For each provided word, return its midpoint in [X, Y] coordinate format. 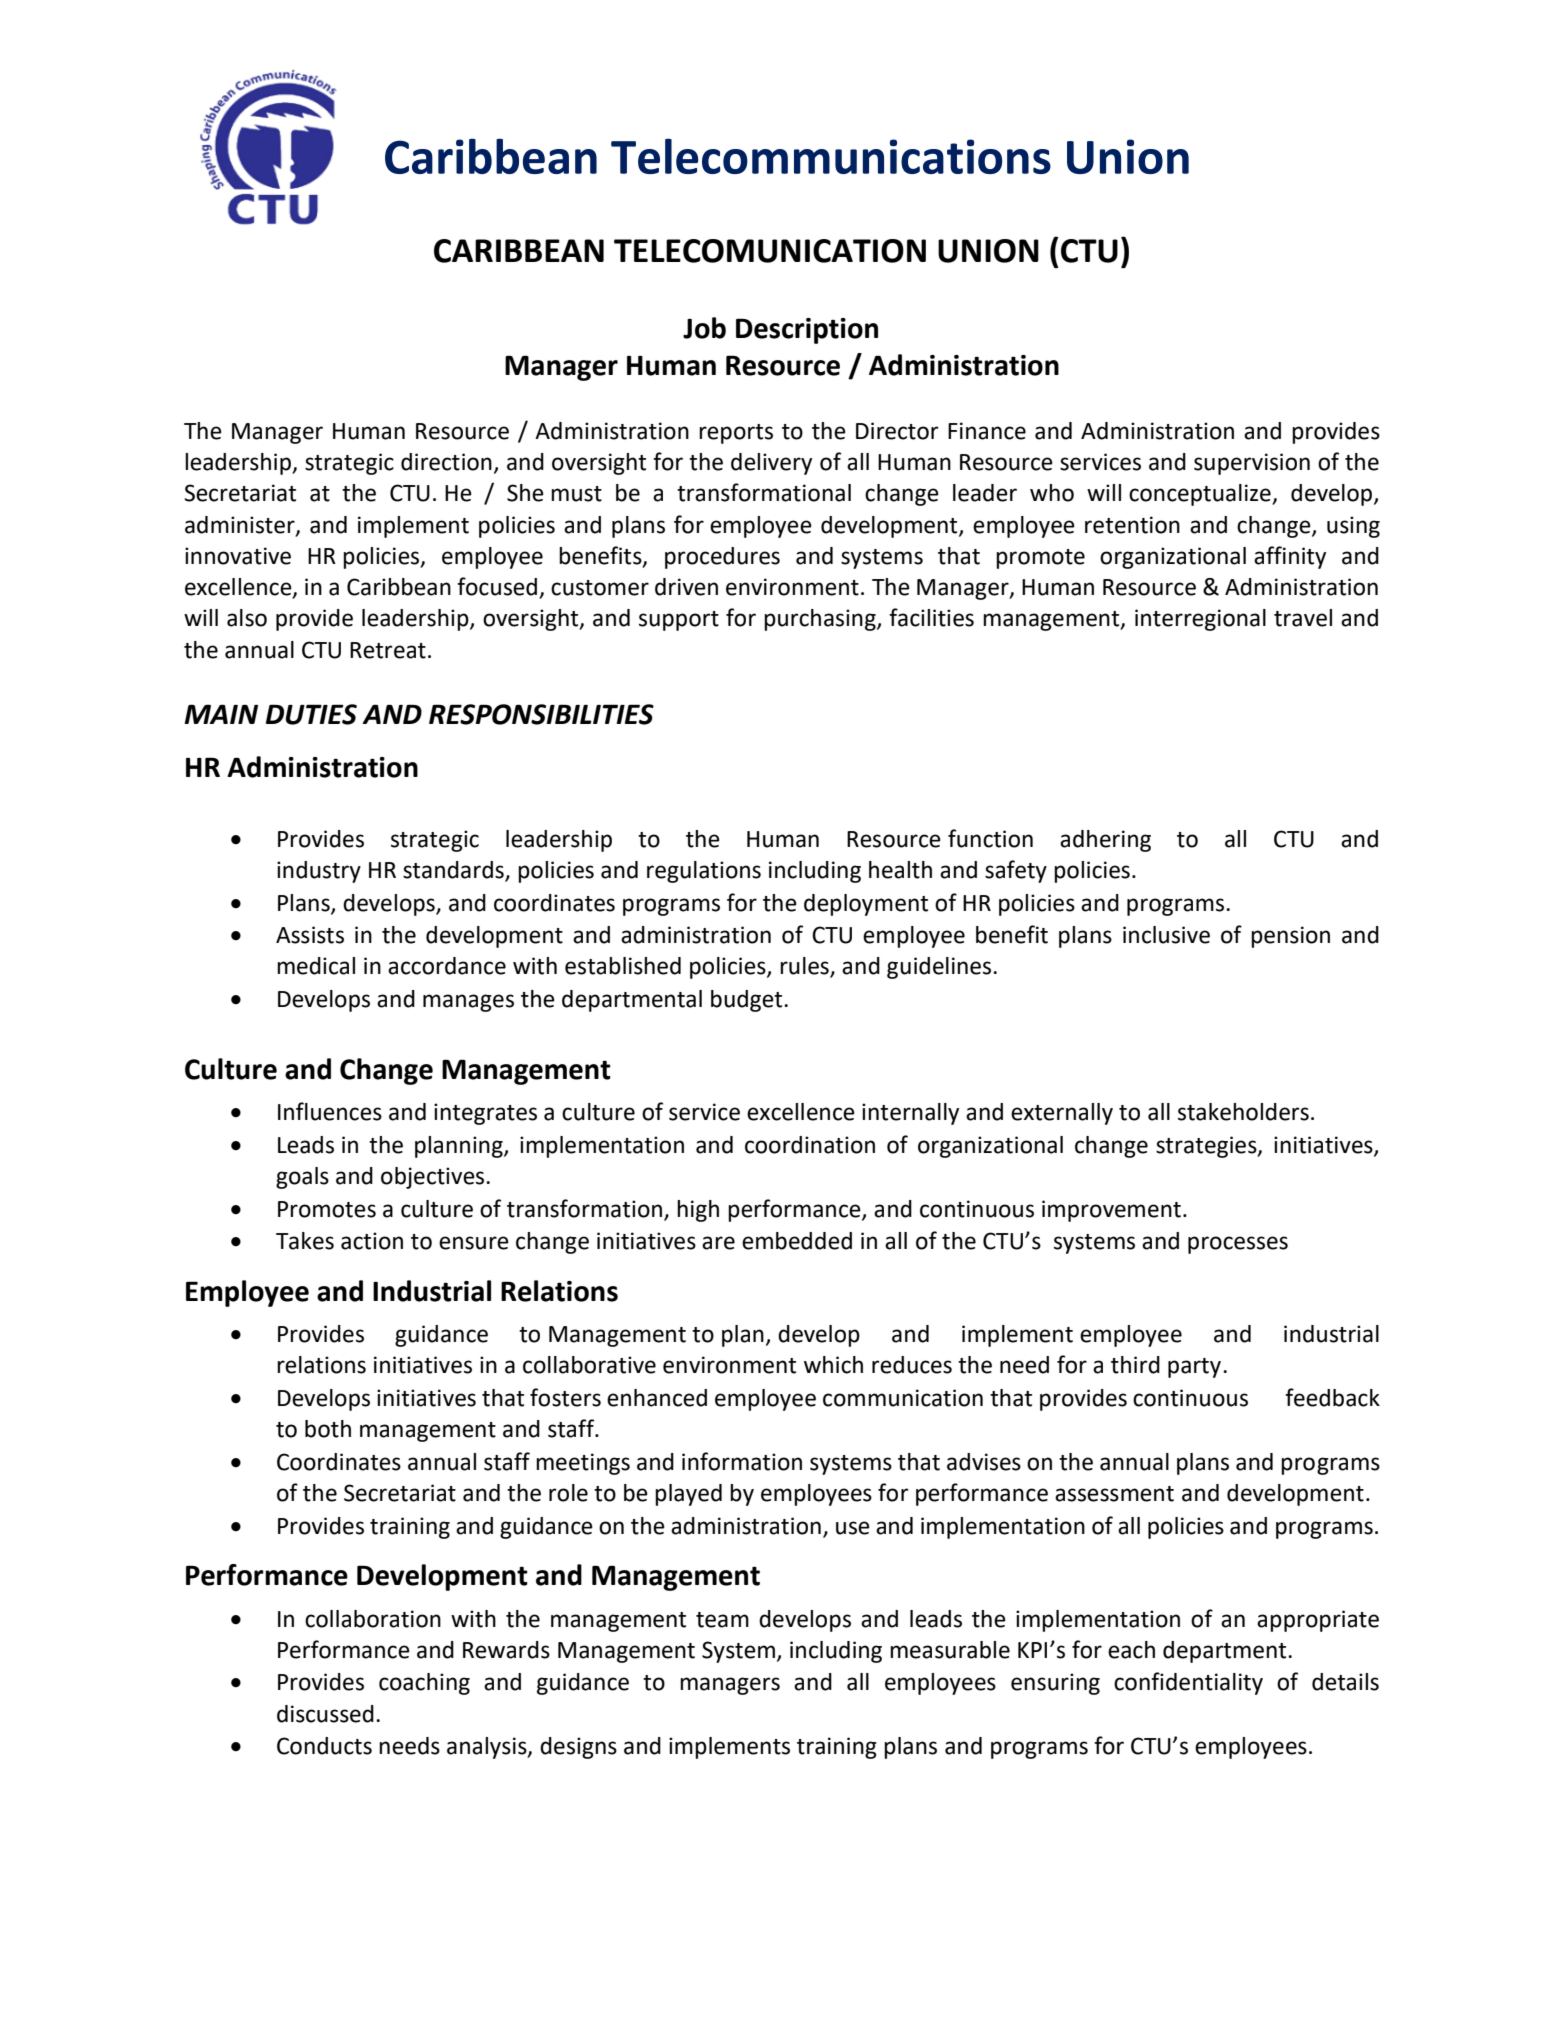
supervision [1252, 464]
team [722, 1620]
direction [446, 462]
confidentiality [1188, 1683]
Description [807, 331]
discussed [325, 1714]
